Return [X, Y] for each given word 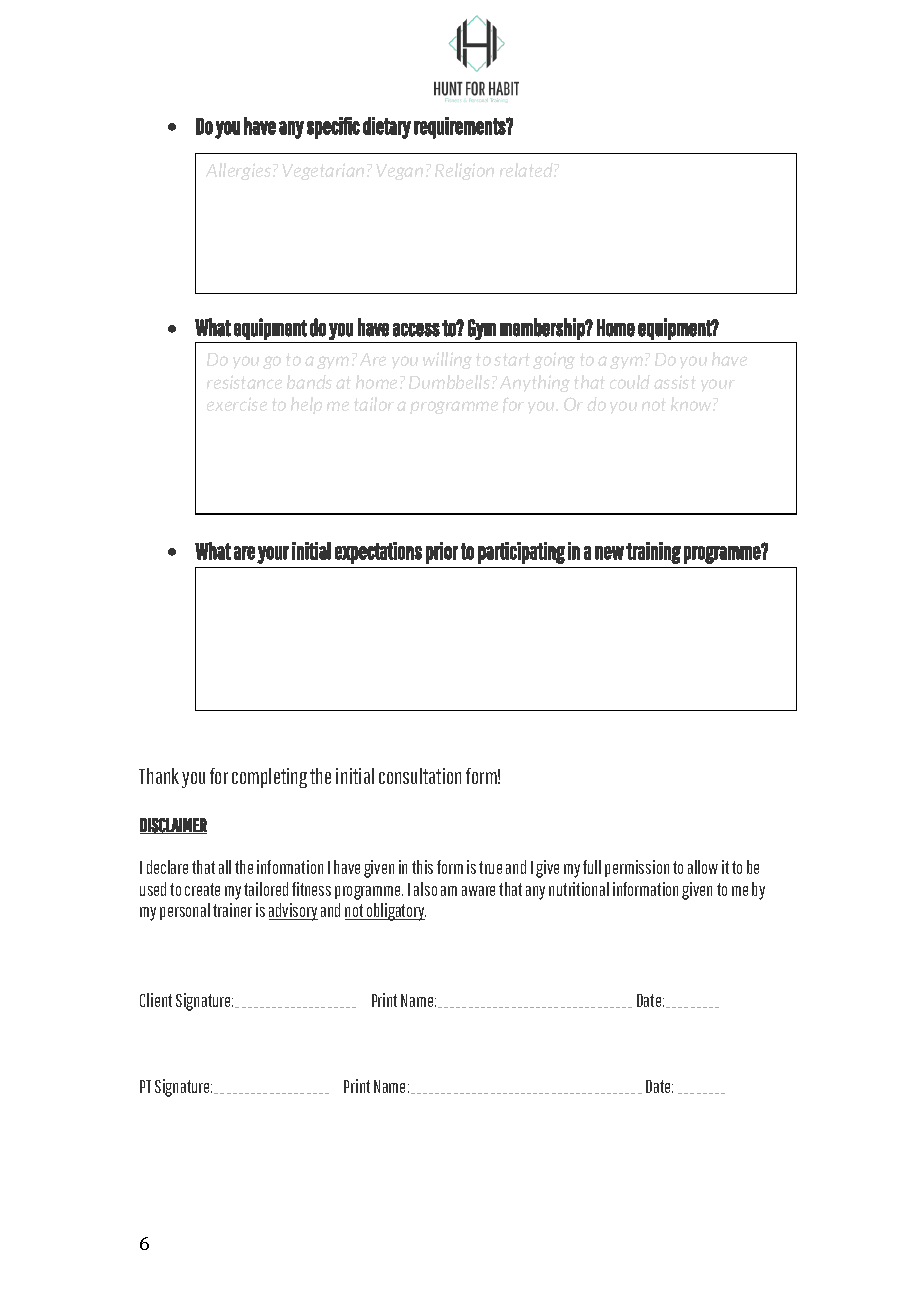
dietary [387, 128]
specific [333, 128]
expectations [378, 553]
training [653, 553]
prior [442, 553]
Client [156, 1000]
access [416, 330]
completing [269, 778]
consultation [420, 776]
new [609, 553]
